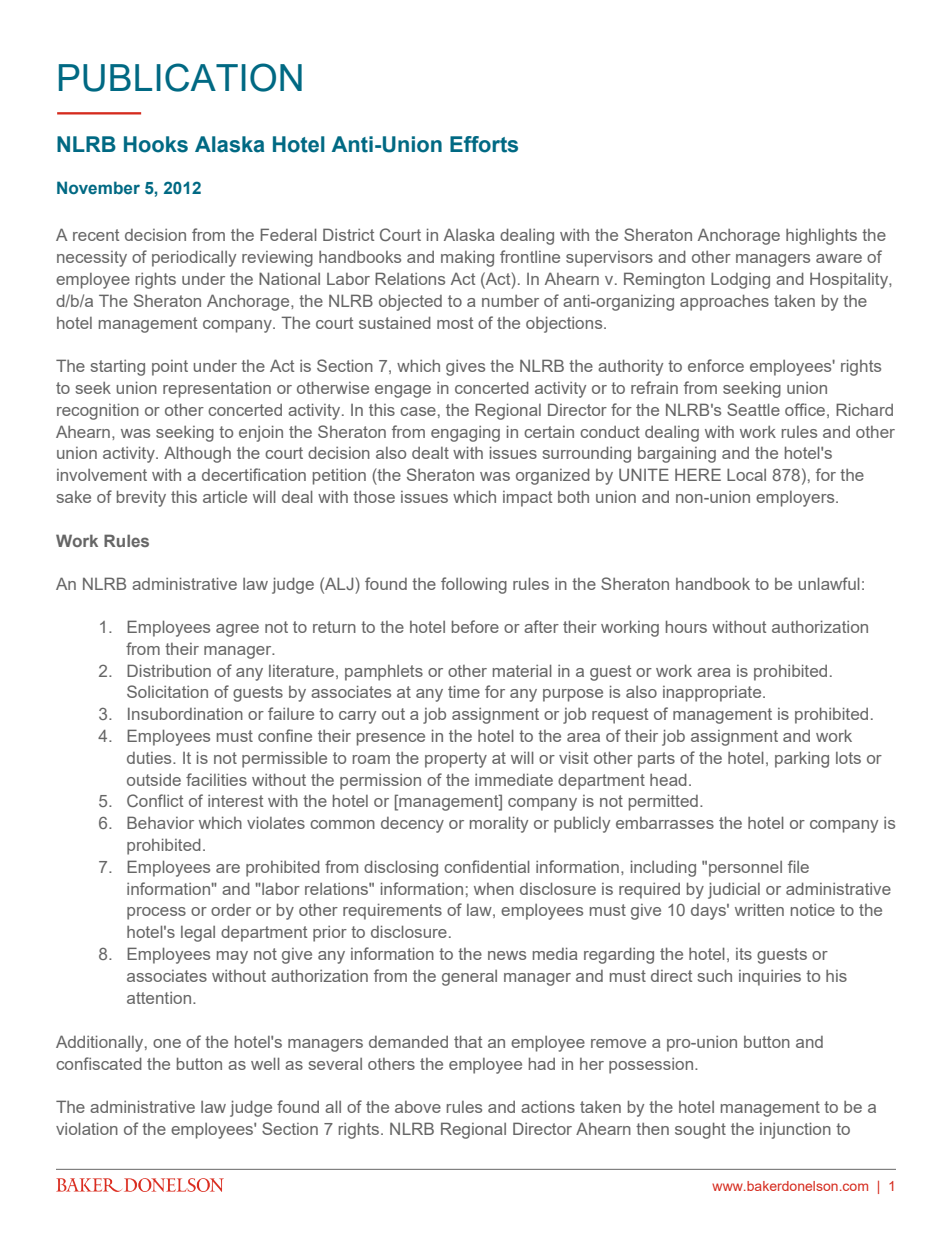 Image resolution: width=952 pixels, height=1233 pixels. I want to click on confiscated, so click(99, 1063).
